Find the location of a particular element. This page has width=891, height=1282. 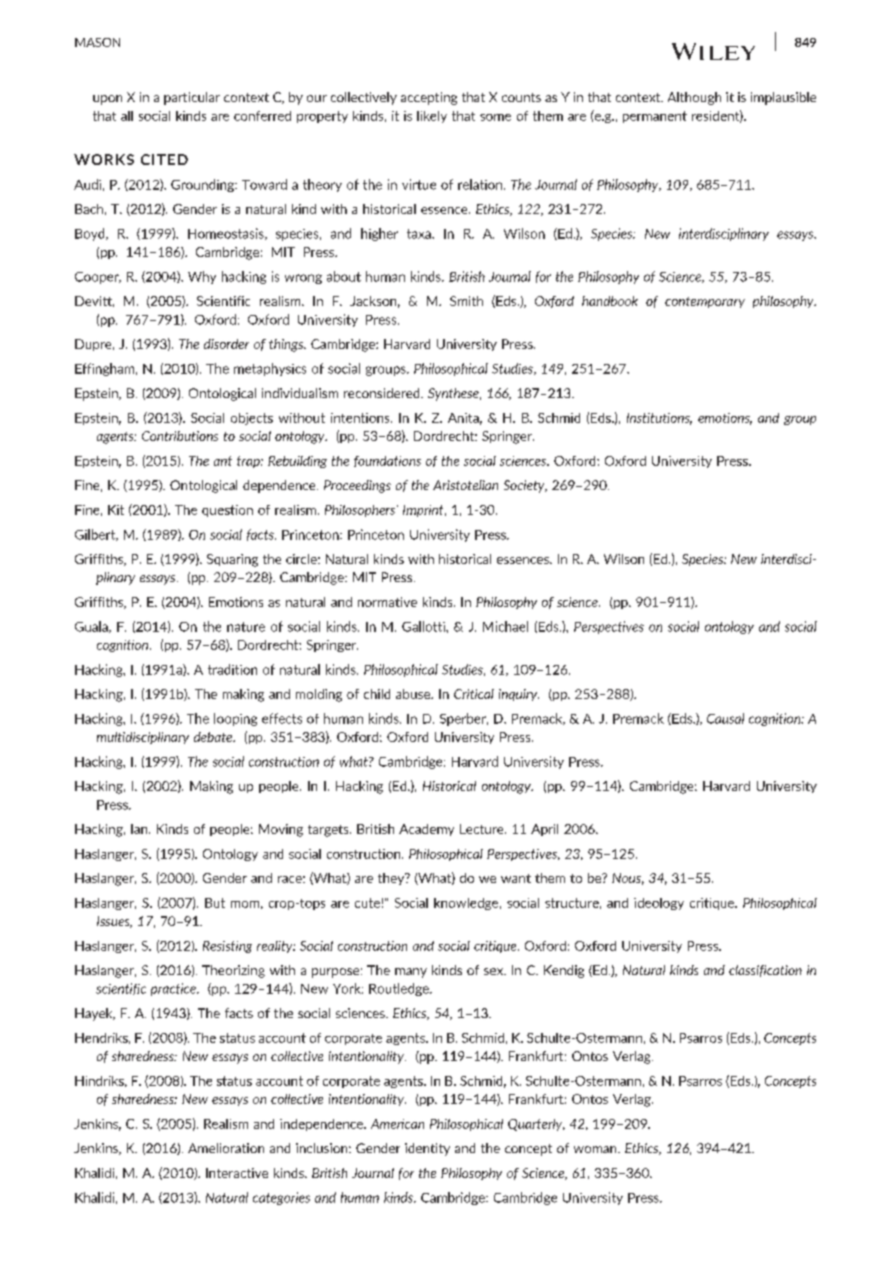

accepting is located at coordinates (429, 98).
